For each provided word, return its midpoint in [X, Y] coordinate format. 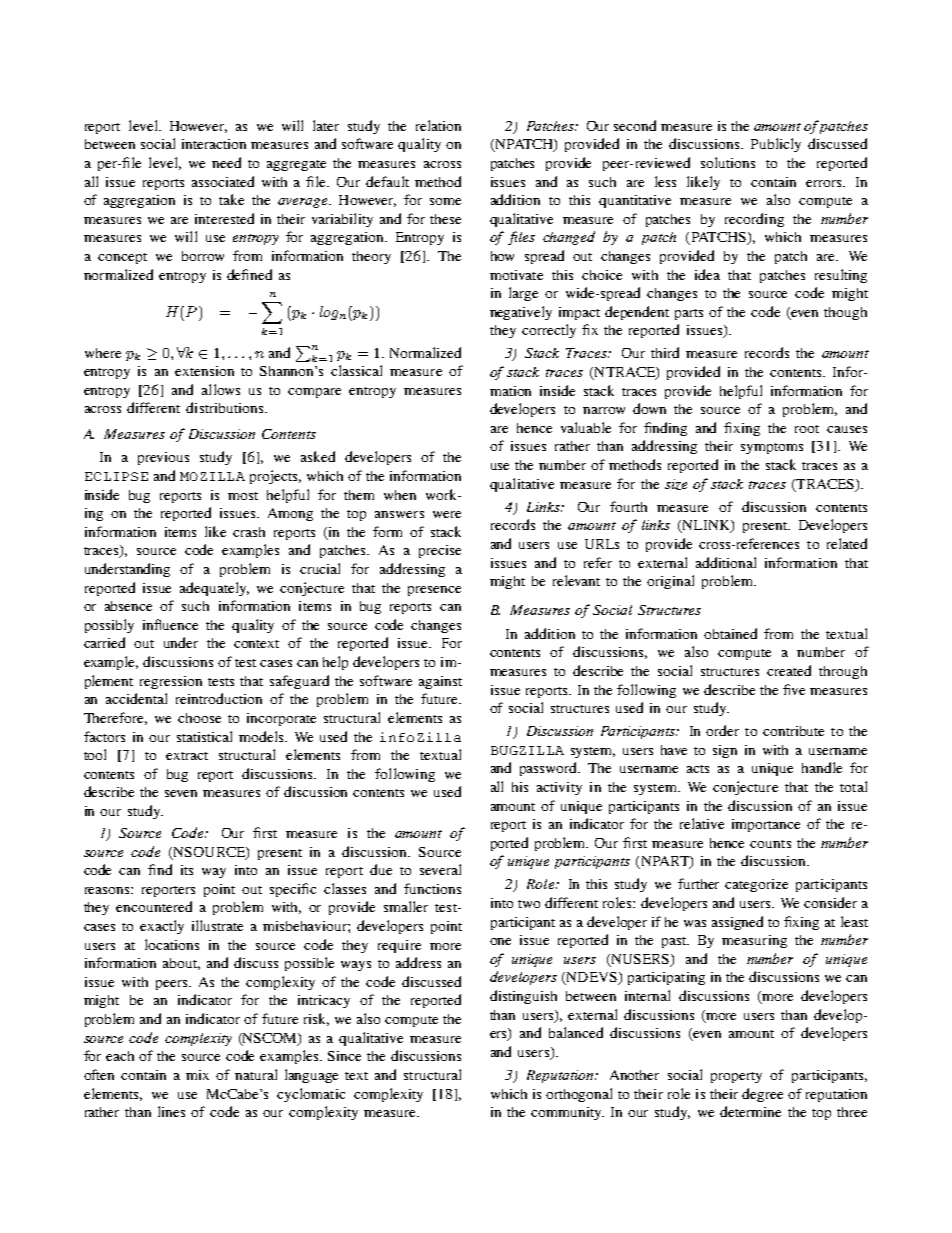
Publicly [776, 145]
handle [822, 767]
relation [438, 125]
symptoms [772, 448]
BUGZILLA [527, 750]
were [447, 514]
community [567, 1113]
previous [163, 458]
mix [197, 1075]
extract [187, 756]
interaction [214, 144]
